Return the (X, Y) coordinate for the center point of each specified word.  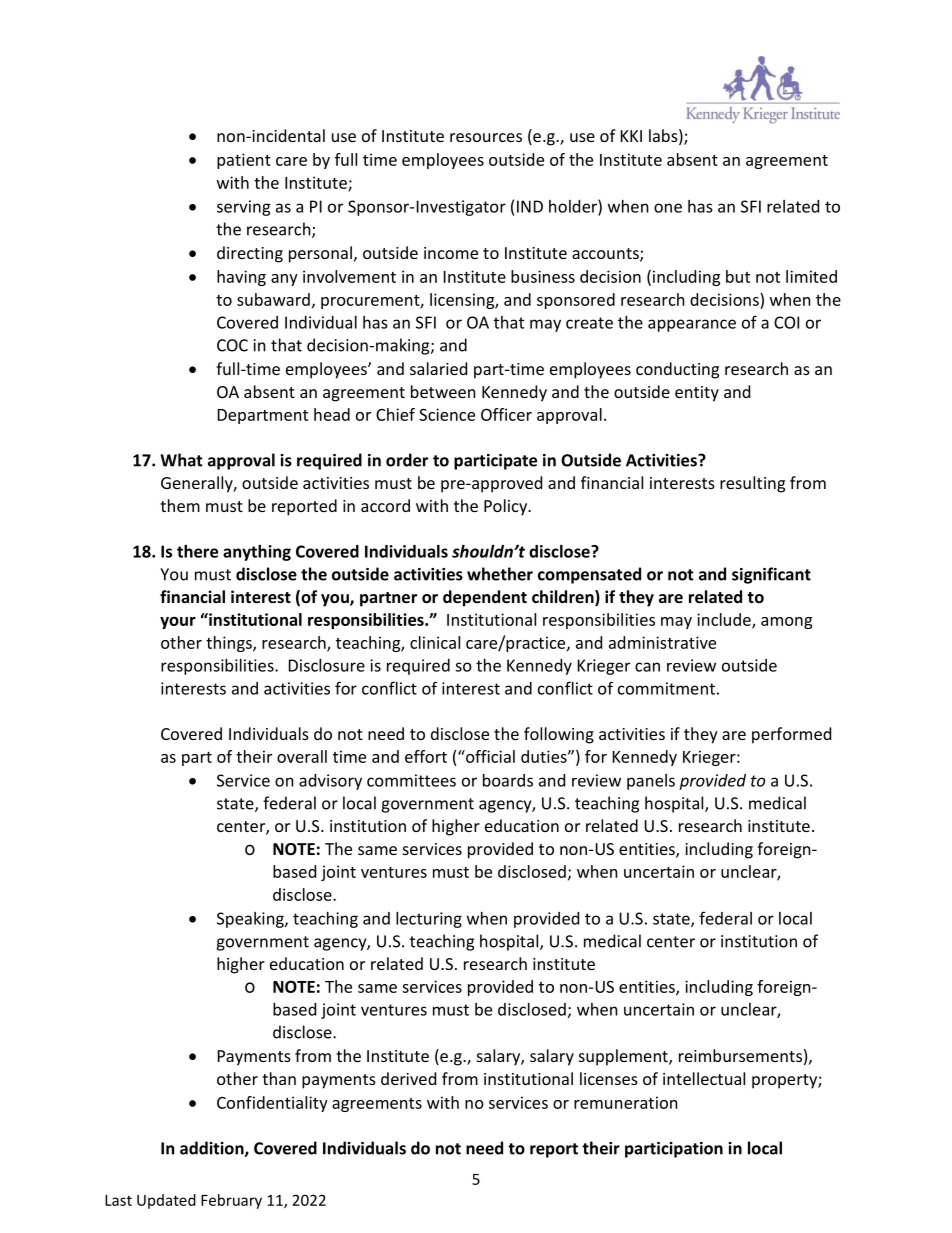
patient (244, 161)
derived (408, 1078)
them (180, 505)
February (231, 1201)
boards (508, 780)
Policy (507, 507)
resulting (752, 484)
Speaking (251, 920)
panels (651, 782)
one (668, 208)
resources (486, 137)
